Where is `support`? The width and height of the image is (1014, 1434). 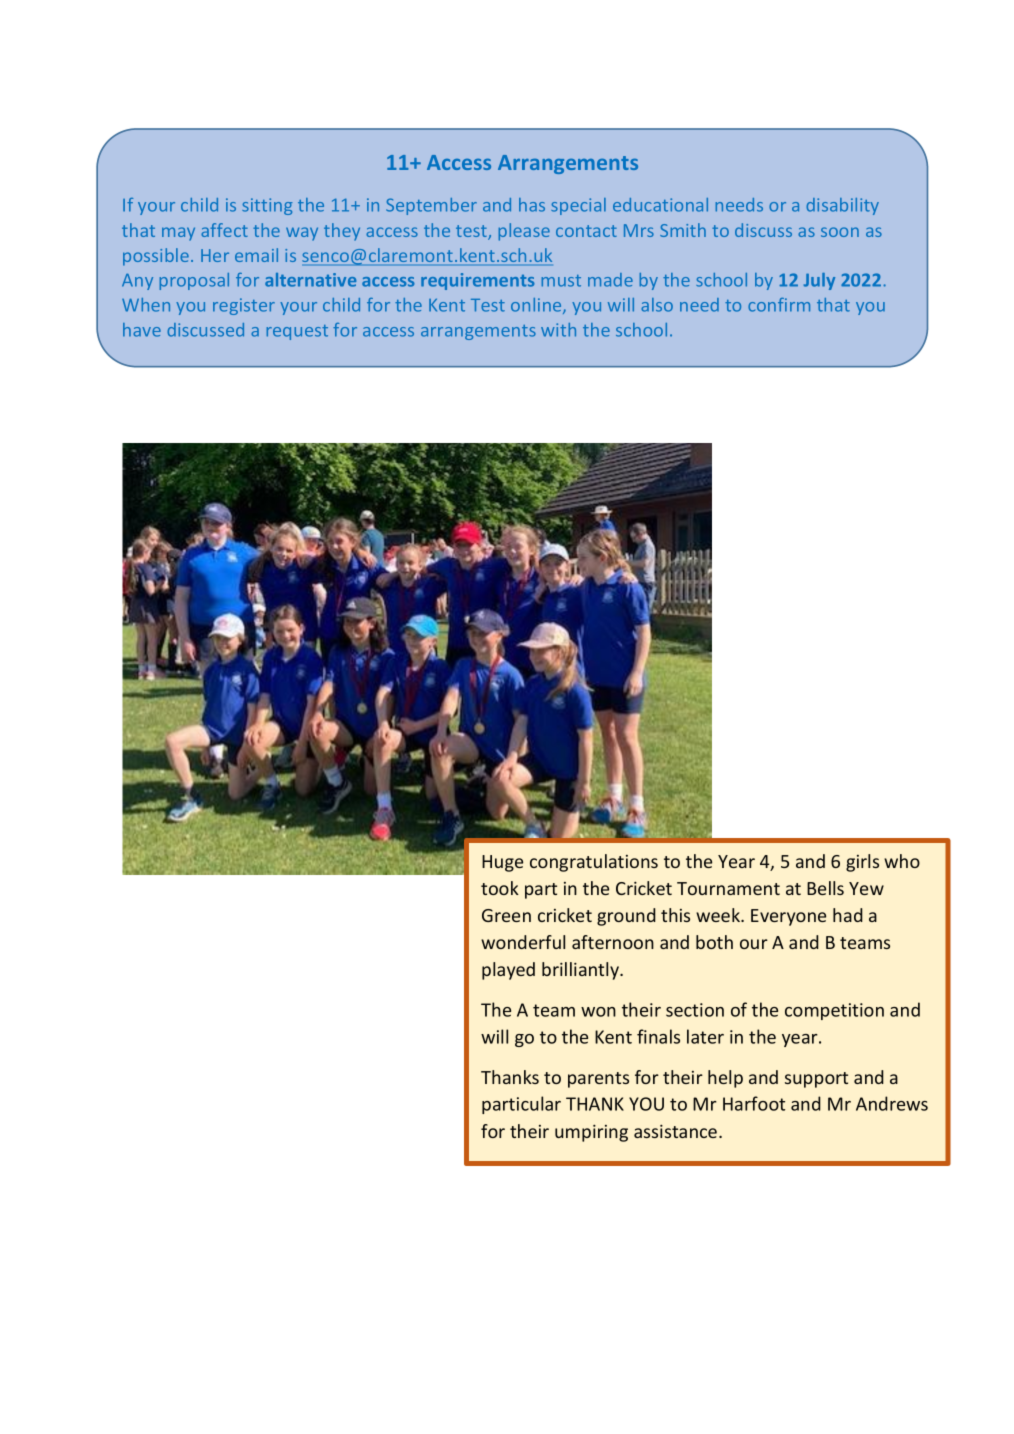
support is located at coordinates (816, 1080).
